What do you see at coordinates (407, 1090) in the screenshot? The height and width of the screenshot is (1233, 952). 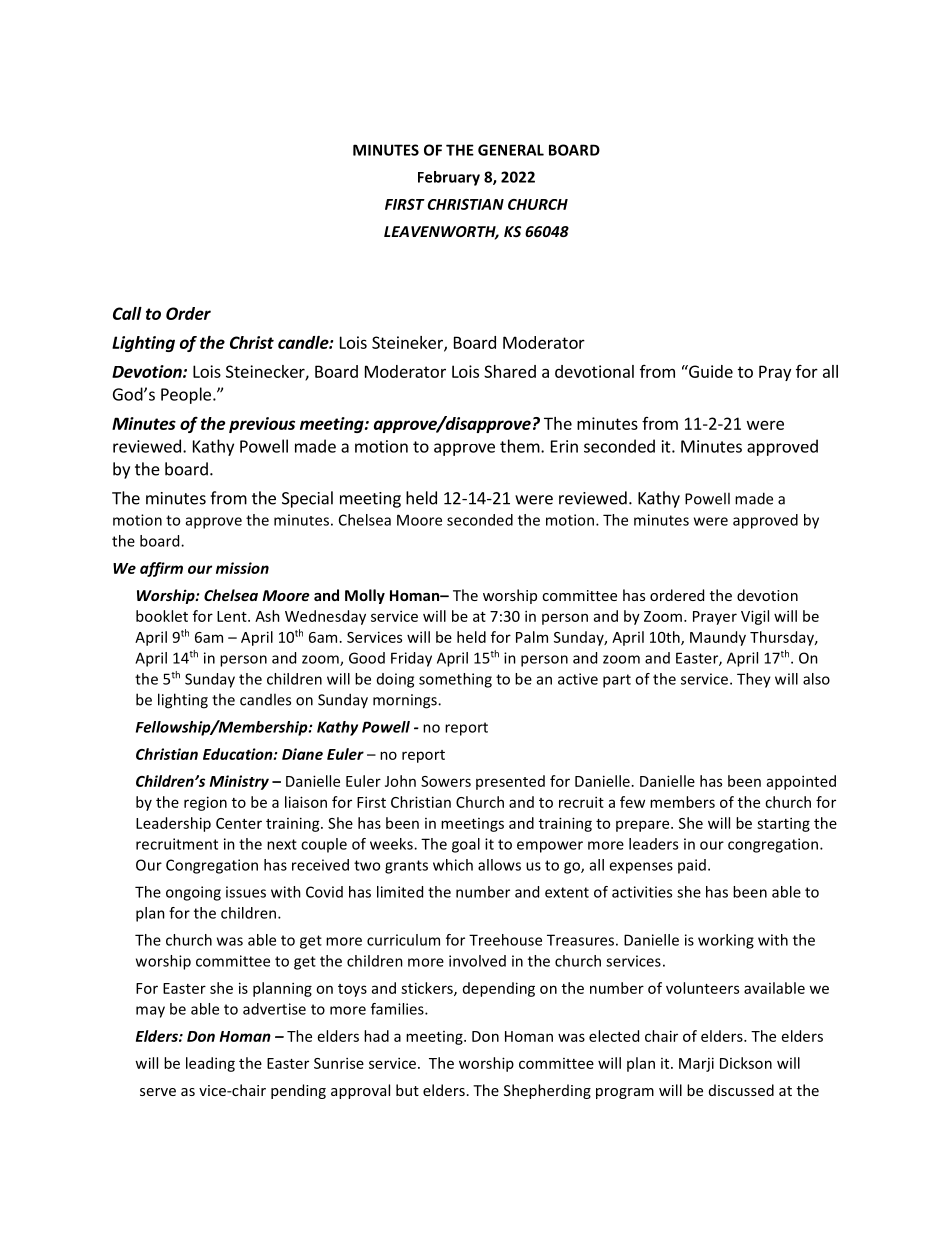 I see `but` at bounding box center [407, 1090].
